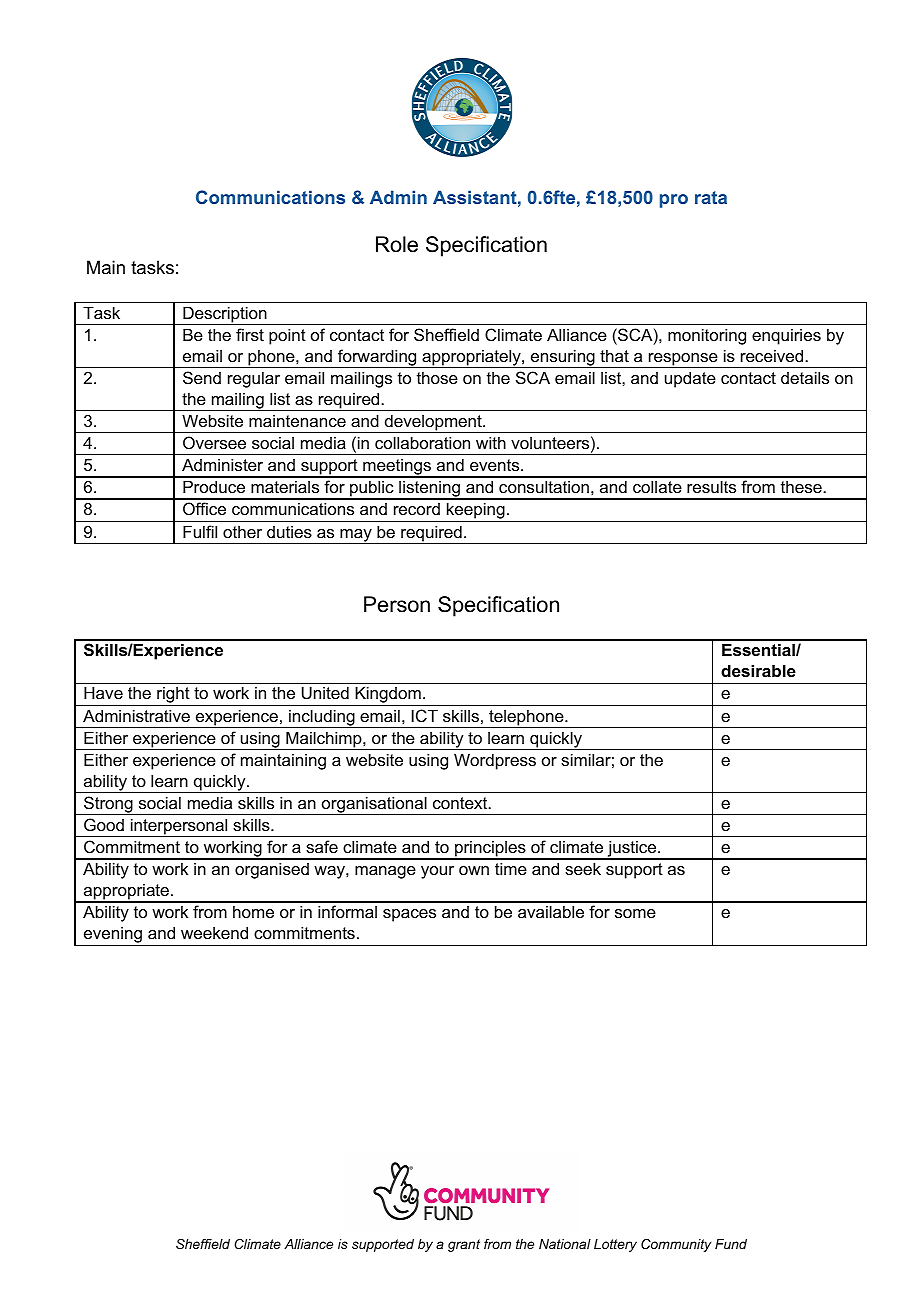 Image resolution: width=924 pixels, height=1308 pixels. I want to click on events, so click(496, 465).
